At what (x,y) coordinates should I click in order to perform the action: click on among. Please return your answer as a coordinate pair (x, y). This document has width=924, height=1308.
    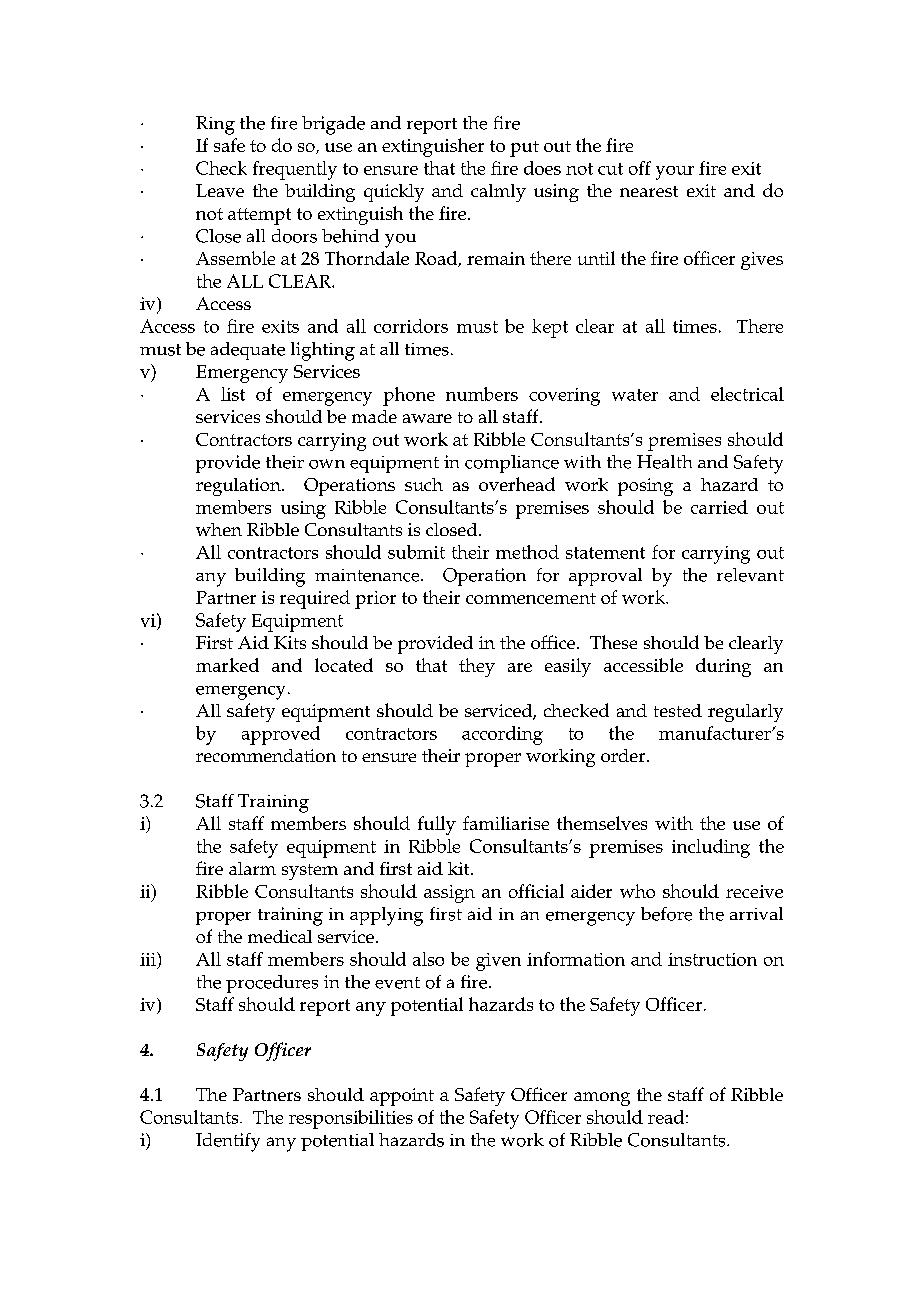
    Looking at the image, I should click on (602, 1099).
